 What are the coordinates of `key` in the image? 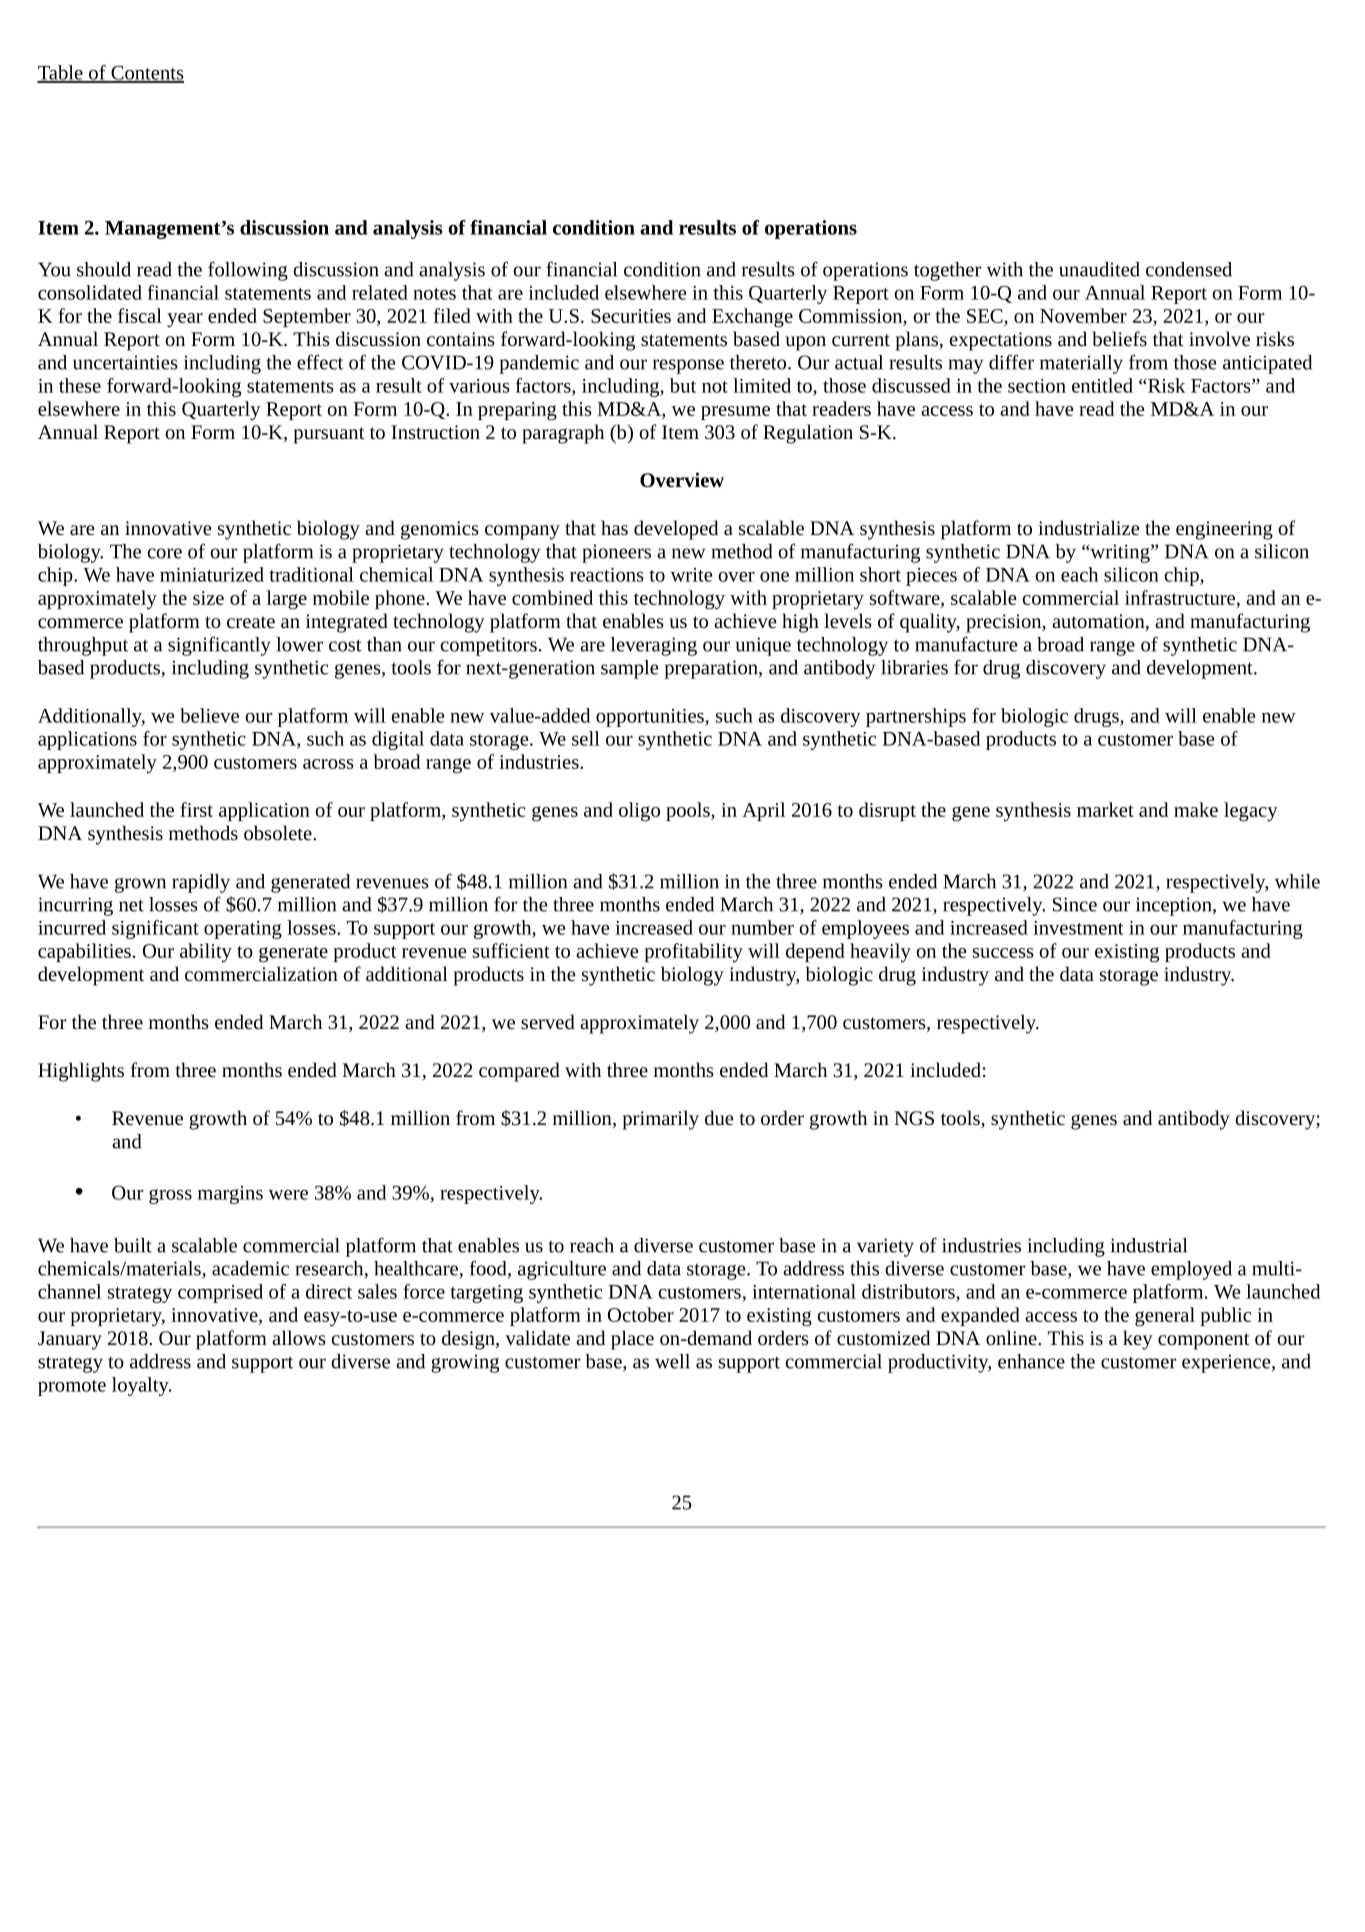 It's located at (1138, 1340).
